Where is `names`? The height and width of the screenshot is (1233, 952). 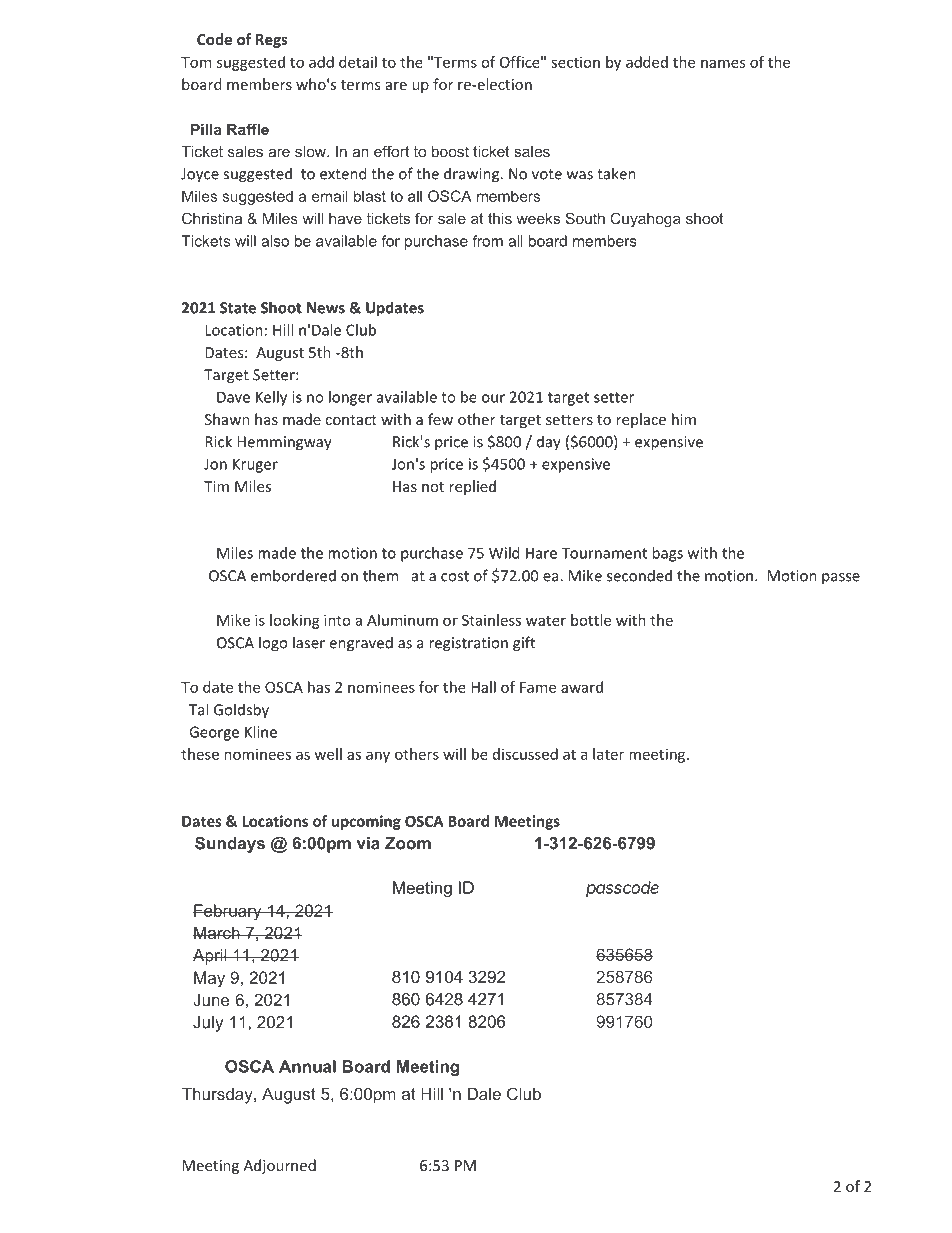
names is located at coordinates (723, 63).
